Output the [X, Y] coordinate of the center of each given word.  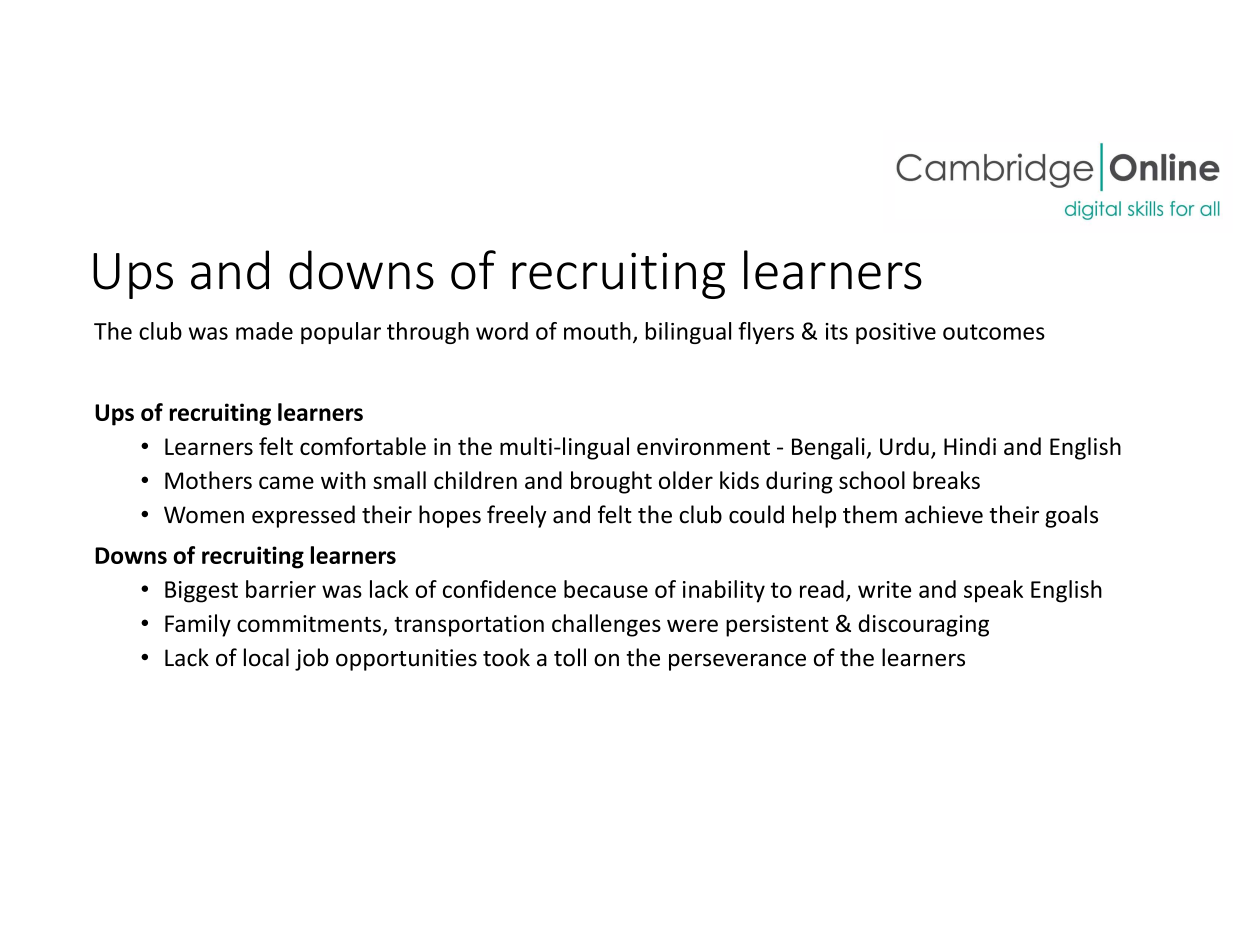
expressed [303, 516]
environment [703, 446]
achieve [944, 514]
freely [517, 516]
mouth [597, 331]
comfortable [363, 446]
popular [341, 333]
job [312, 659]
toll [570, 657]
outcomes [994, 332]
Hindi [970, 446]
